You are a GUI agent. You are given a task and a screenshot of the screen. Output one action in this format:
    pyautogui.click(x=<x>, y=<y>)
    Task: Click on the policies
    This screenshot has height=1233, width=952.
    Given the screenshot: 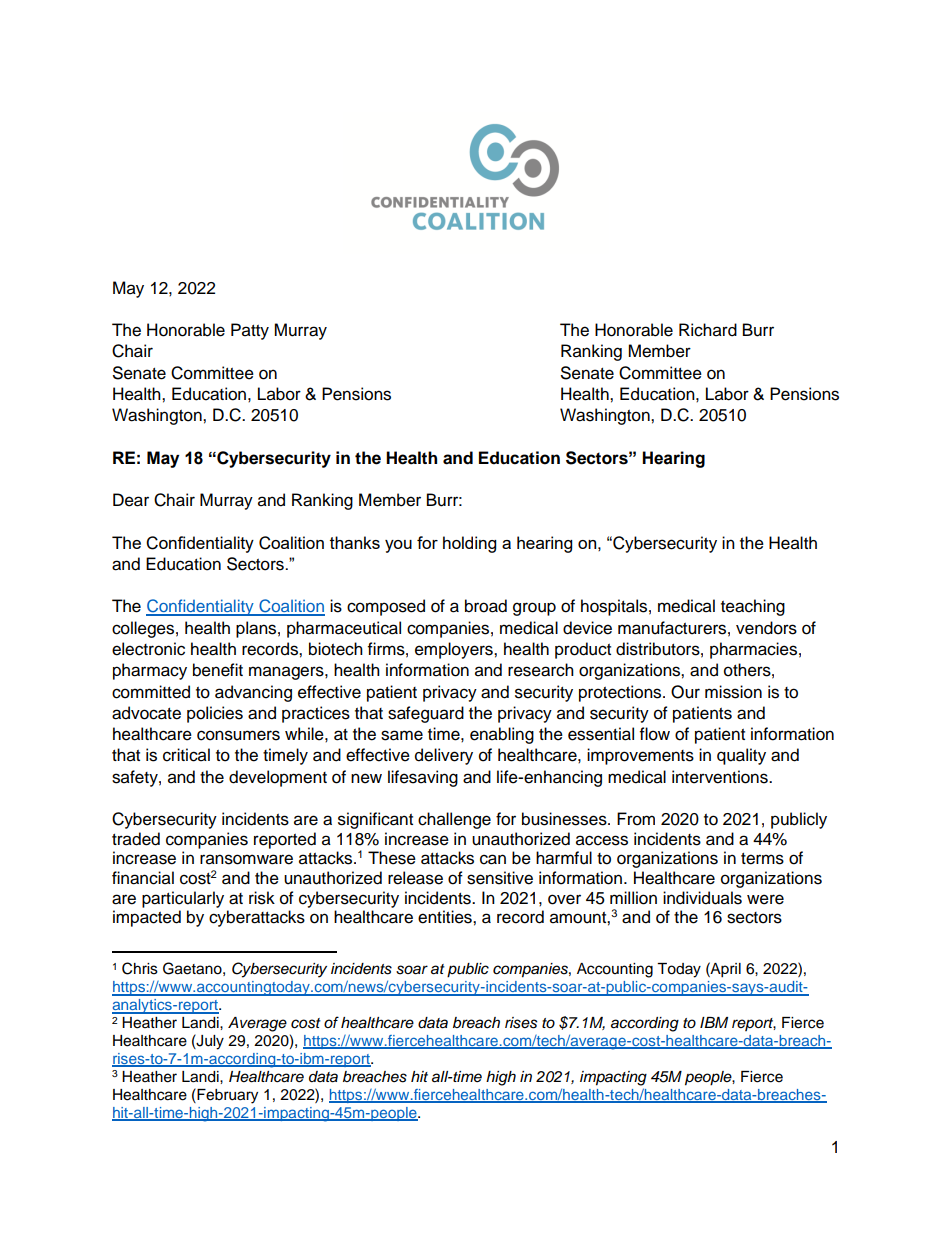 What is the action you would take?
    pyautogui.click(x=215, y=714)
